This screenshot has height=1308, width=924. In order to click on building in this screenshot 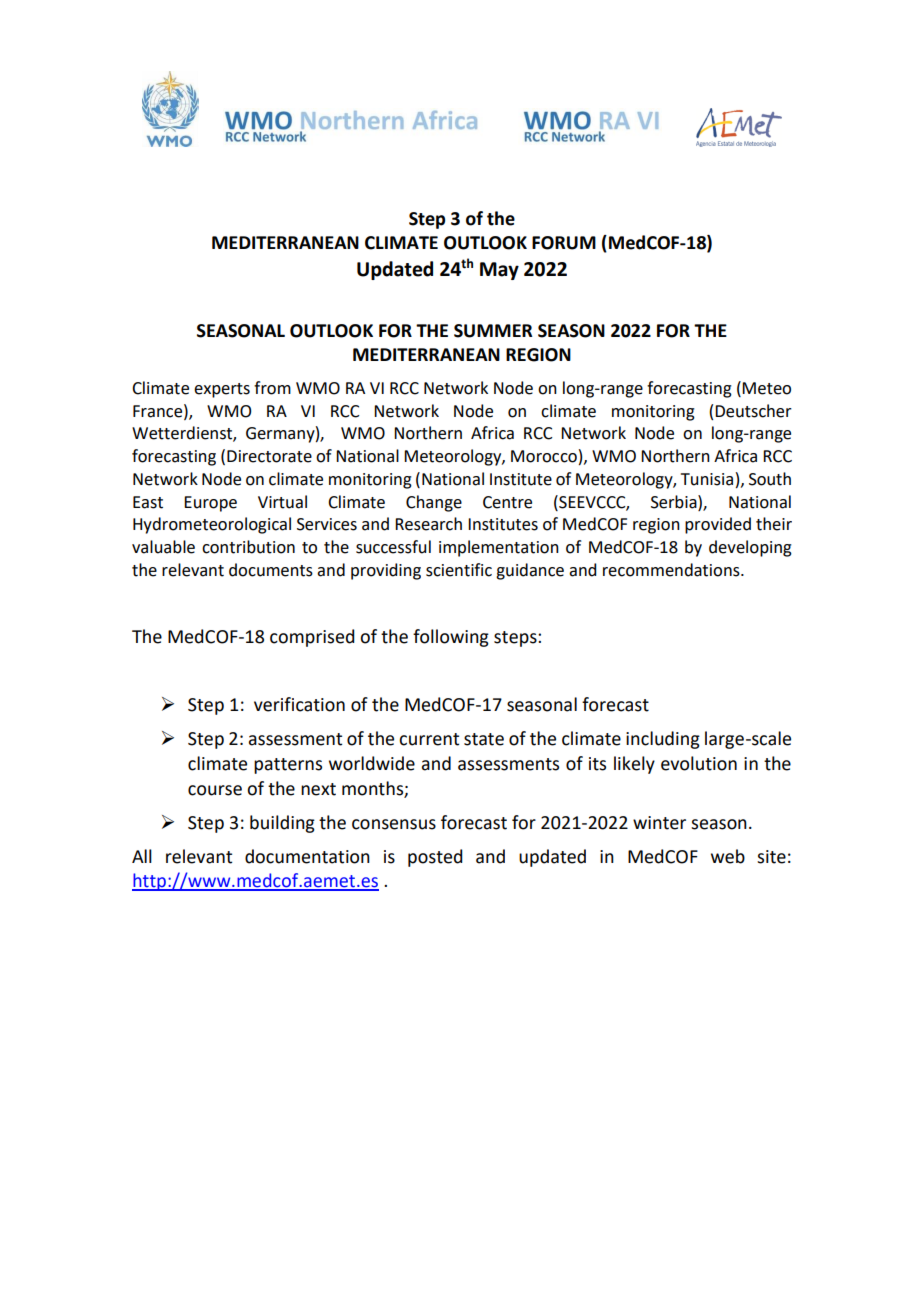, I will do `click(282, 824)`.
